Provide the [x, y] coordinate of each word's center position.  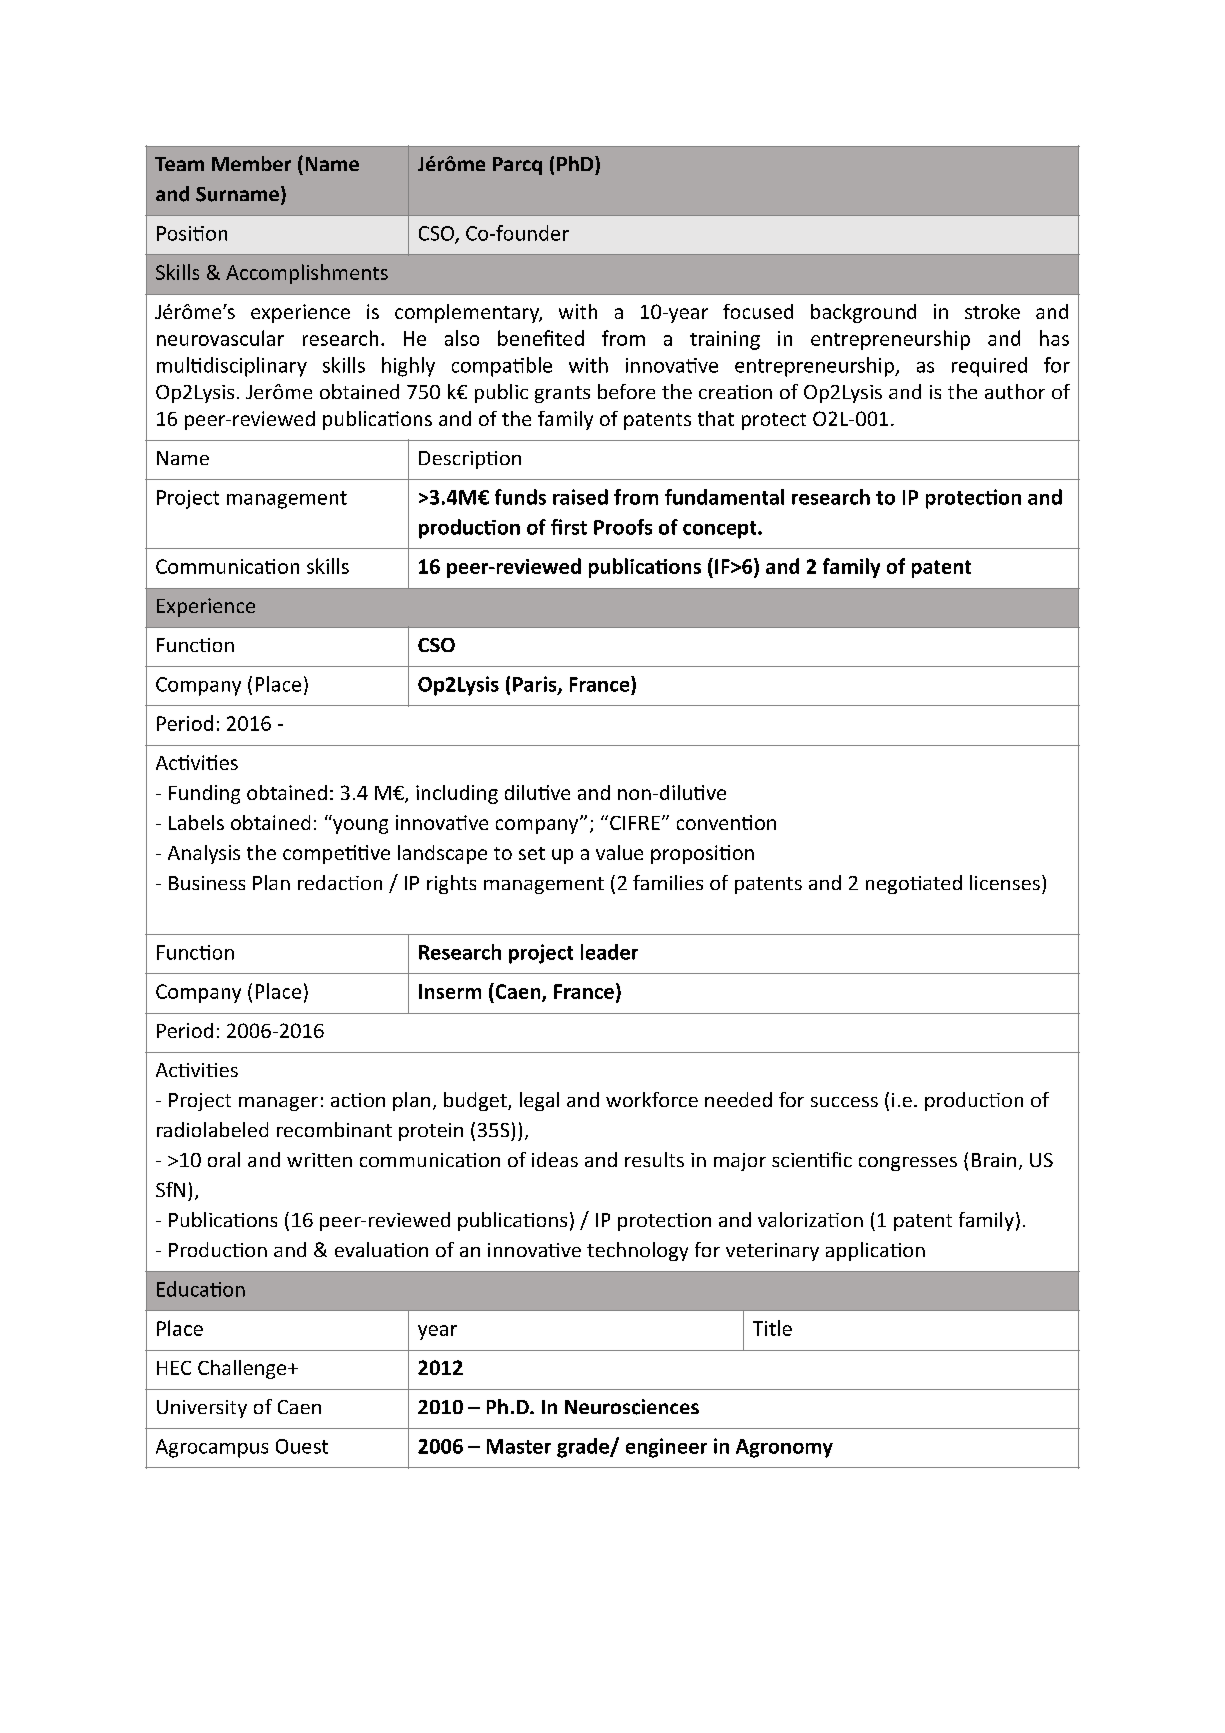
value [619, 852]
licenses [1005, 882]
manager [278, 1104]
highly [408, 367]
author [1015, 391]
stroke [992, 311]
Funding [204, 794]
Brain [994, 1160]
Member [251, 163]
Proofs [623, 527]
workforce [652, 1099]
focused [758, 311]
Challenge [243, 1369]
